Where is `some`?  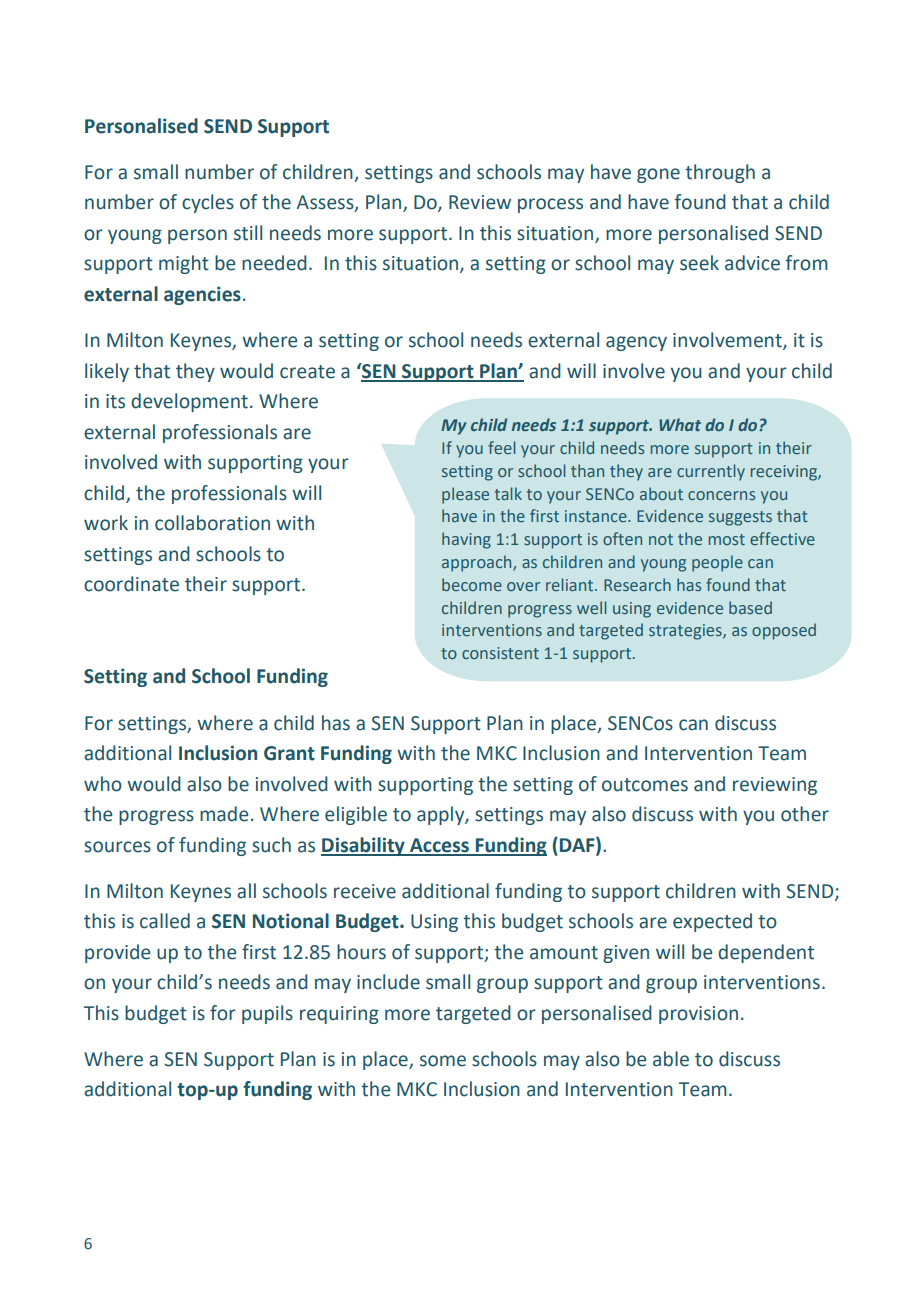 some is located at coordinates (443, 1061).
